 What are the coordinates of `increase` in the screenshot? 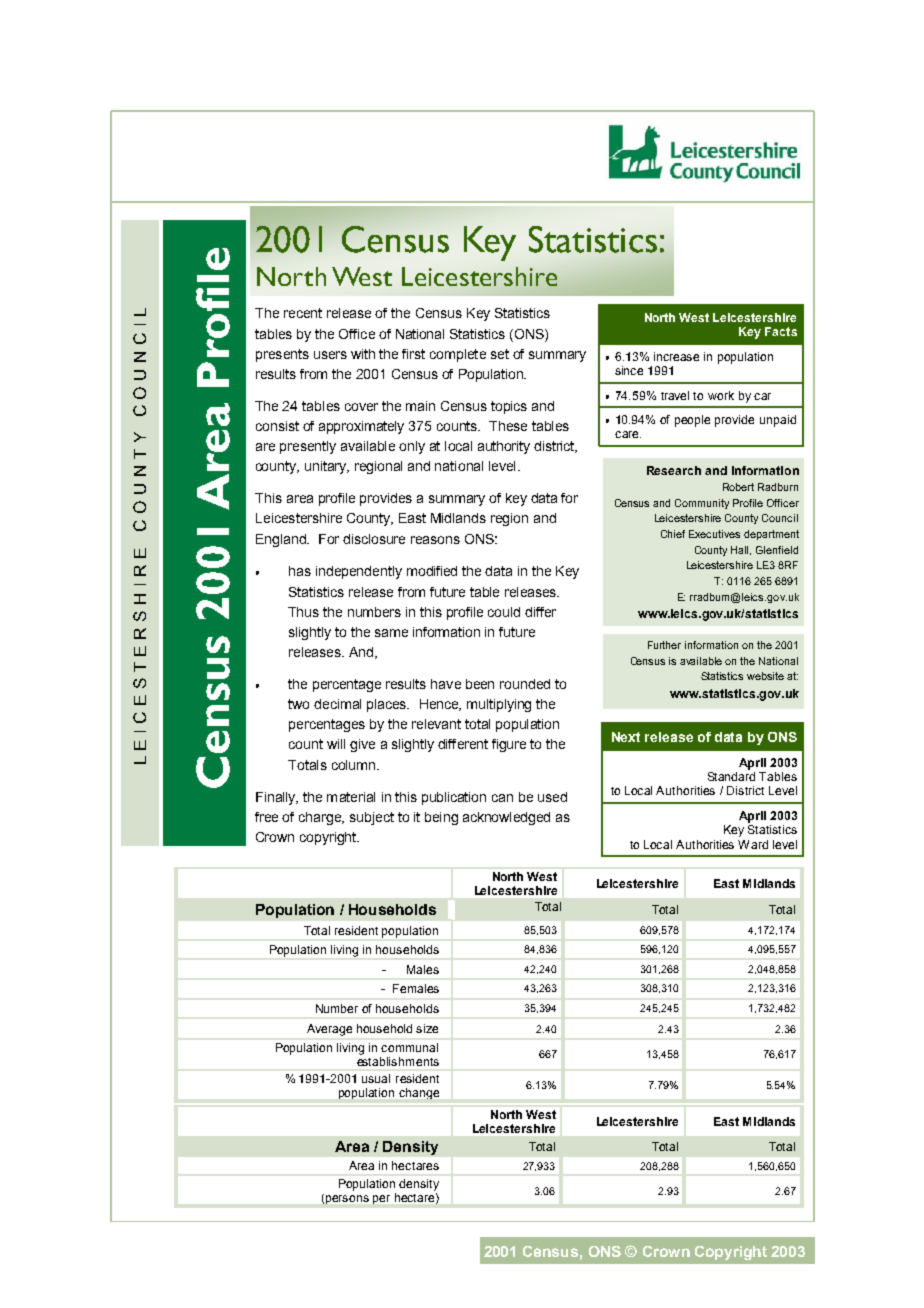 It's located at (676, 356).
